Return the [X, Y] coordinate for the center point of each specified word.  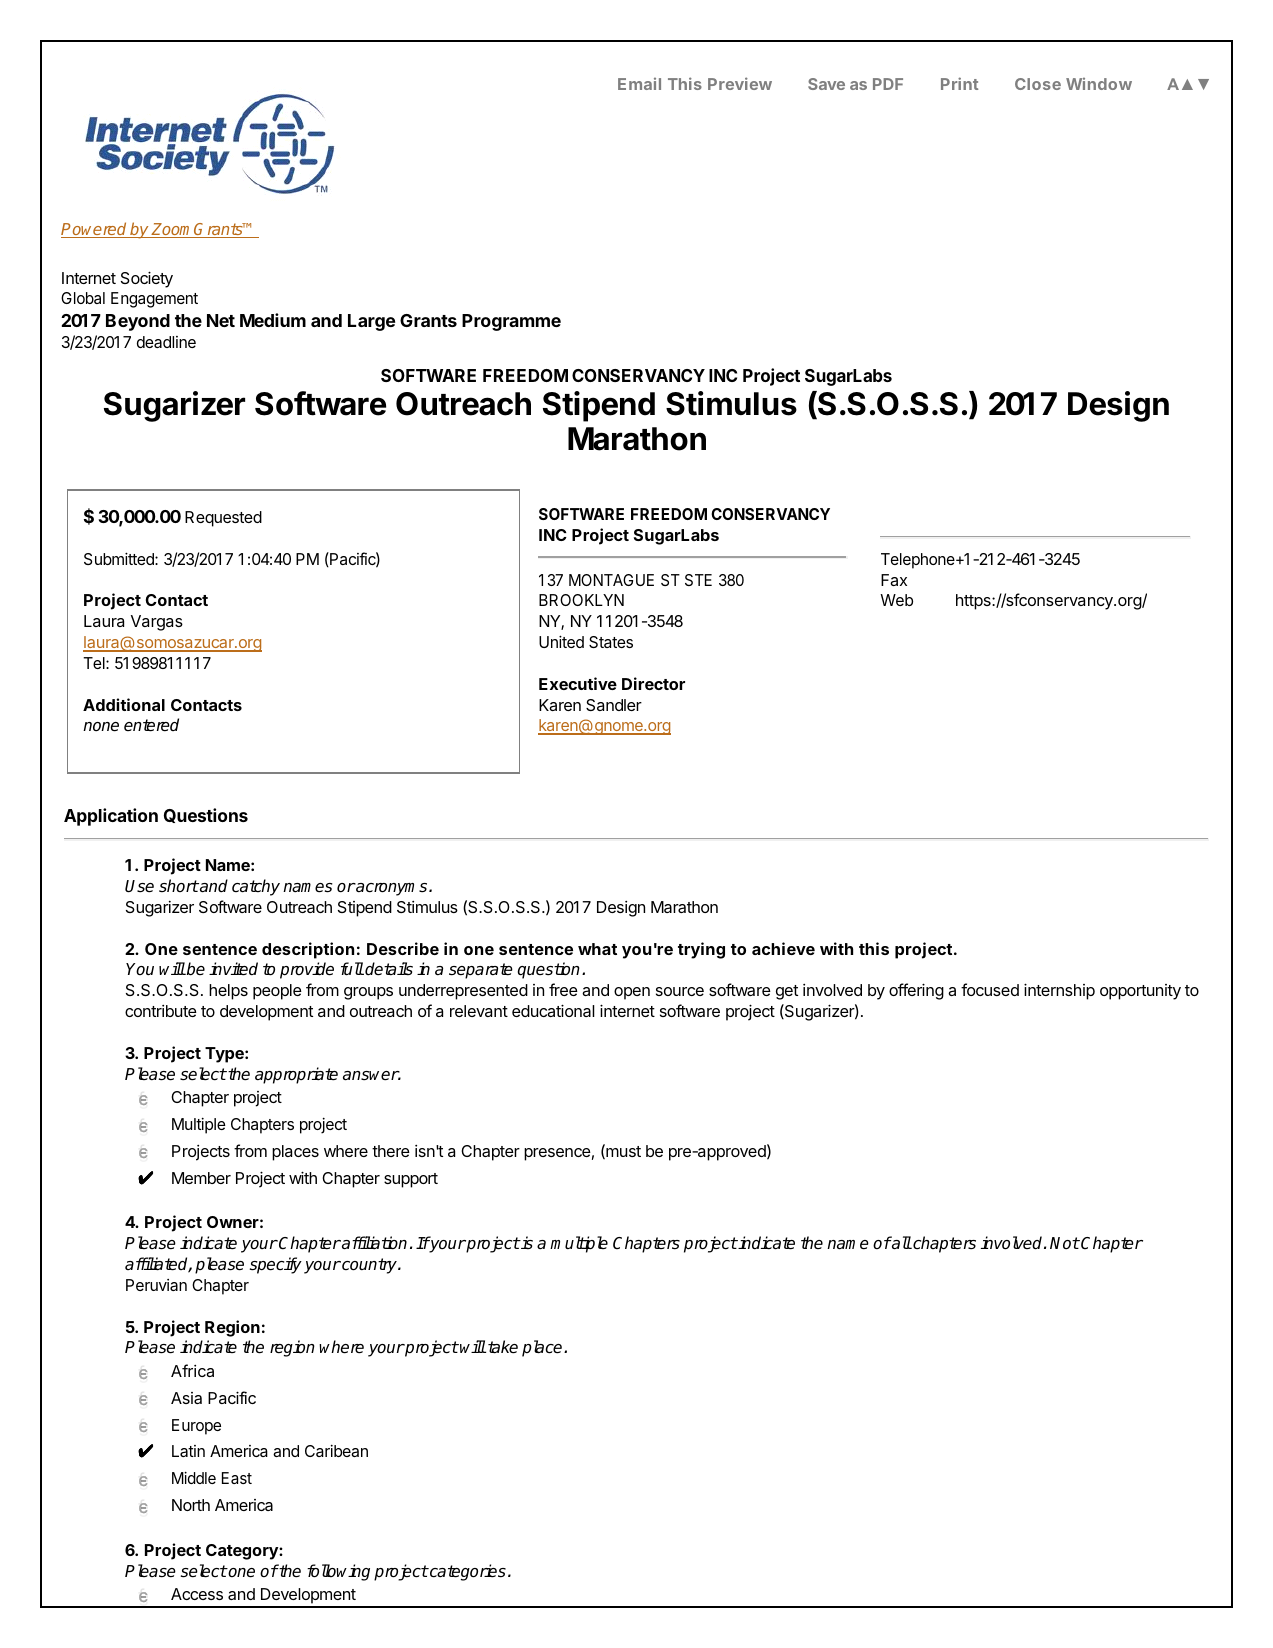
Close [1038, 84]
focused [990, 989]
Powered [95, 230]
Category [243, 1552]
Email [639, 84]
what [597, 949]
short [179, 885]
